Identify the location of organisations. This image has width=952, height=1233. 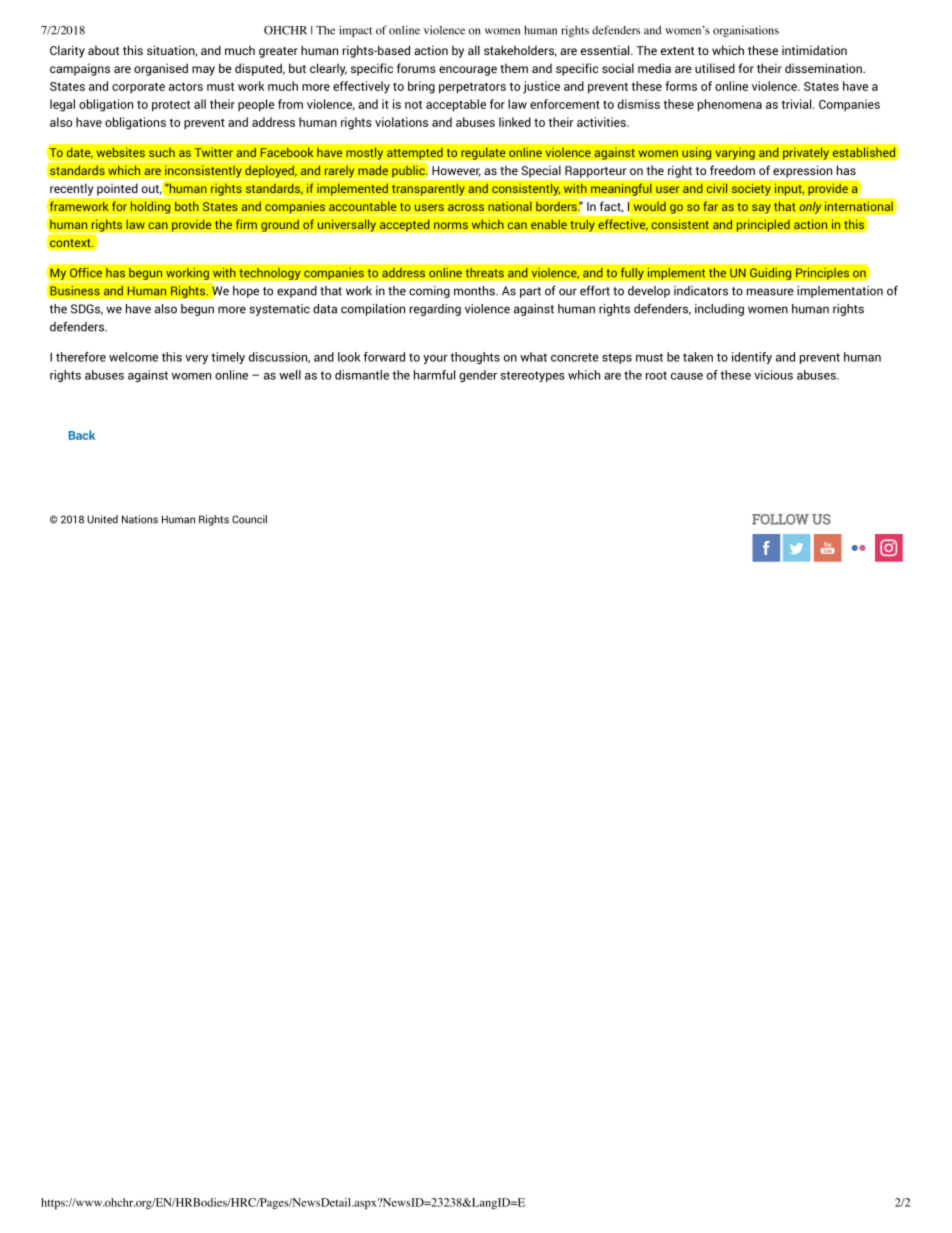
(746, 31).
